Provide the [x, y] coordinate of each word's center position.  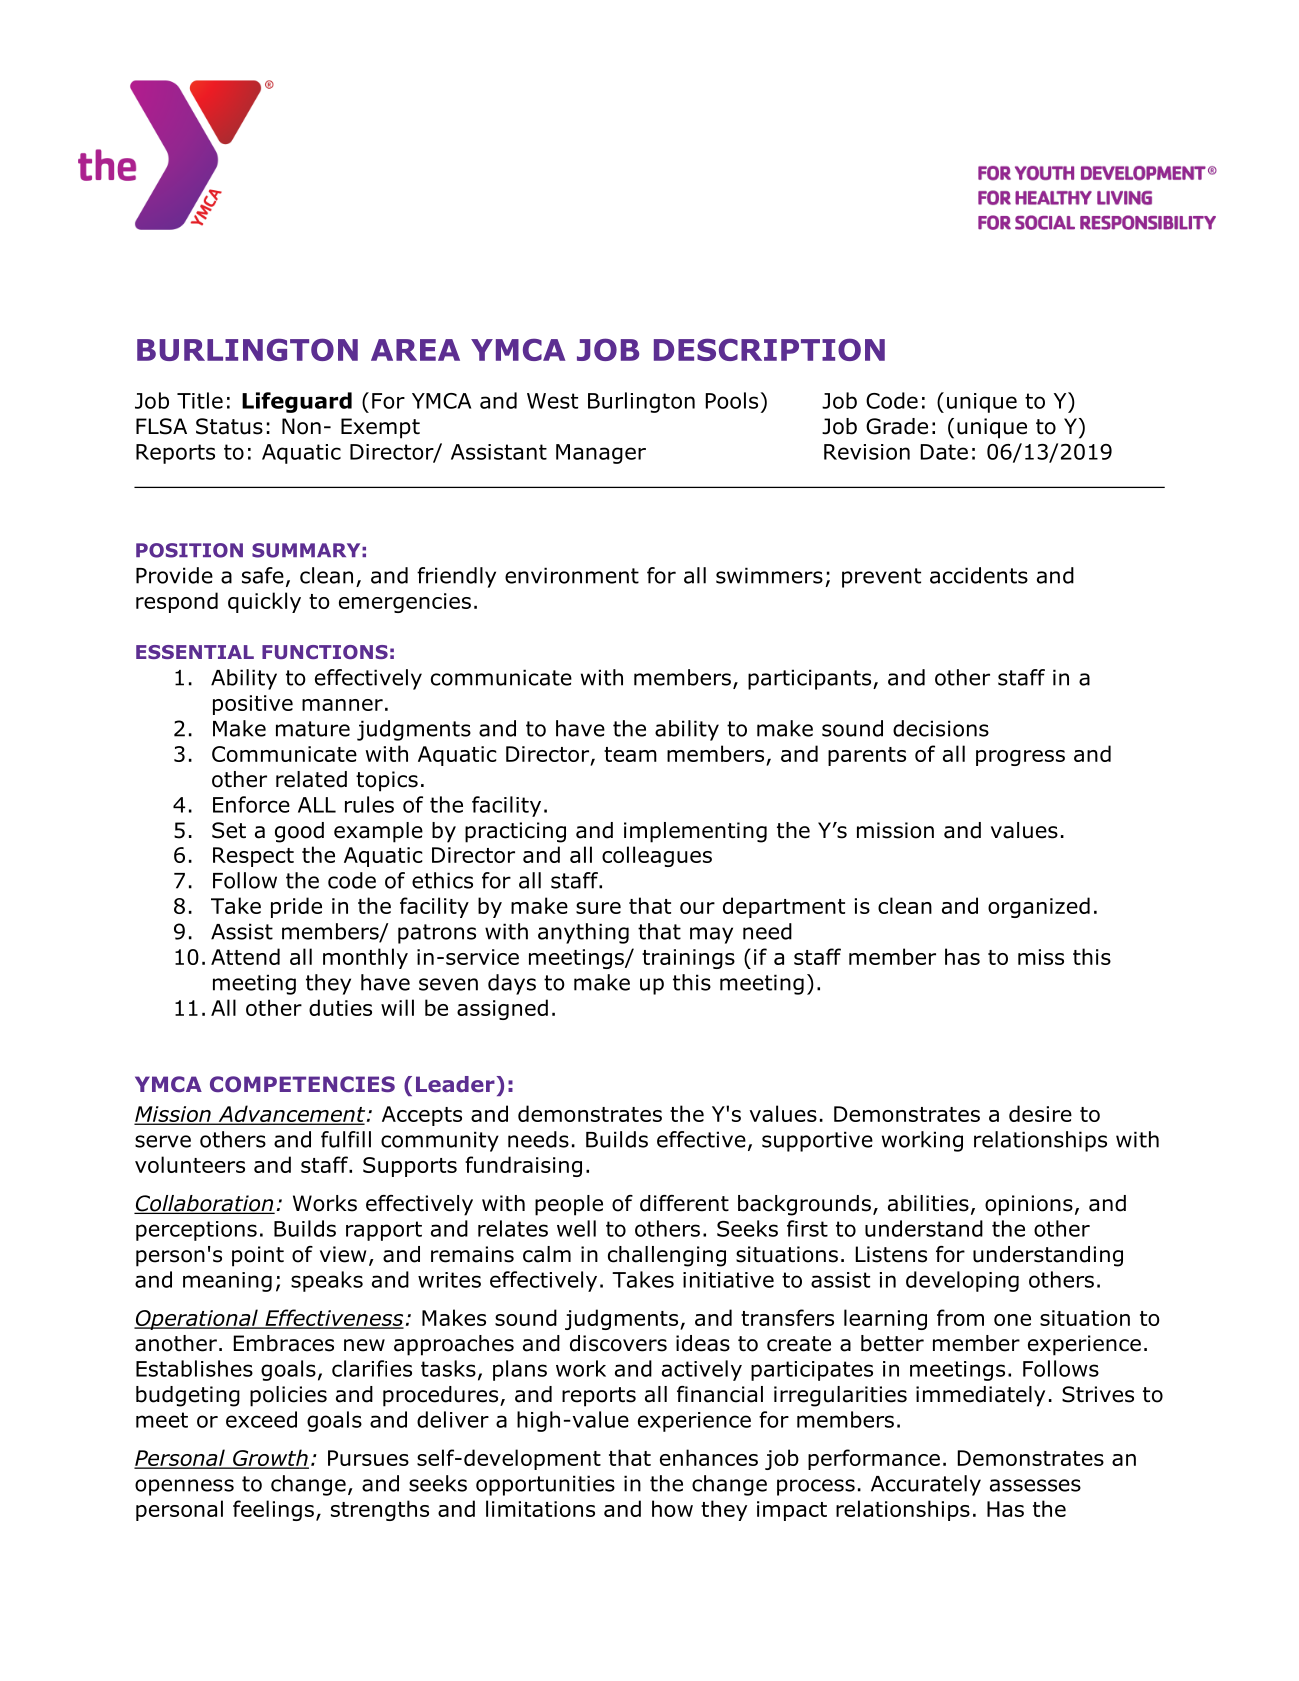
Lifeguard [297, 402]
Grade [897, 426]
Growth [270, 1459]
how [672, 1508]
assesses [1035, 1485]
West [552, 401]
